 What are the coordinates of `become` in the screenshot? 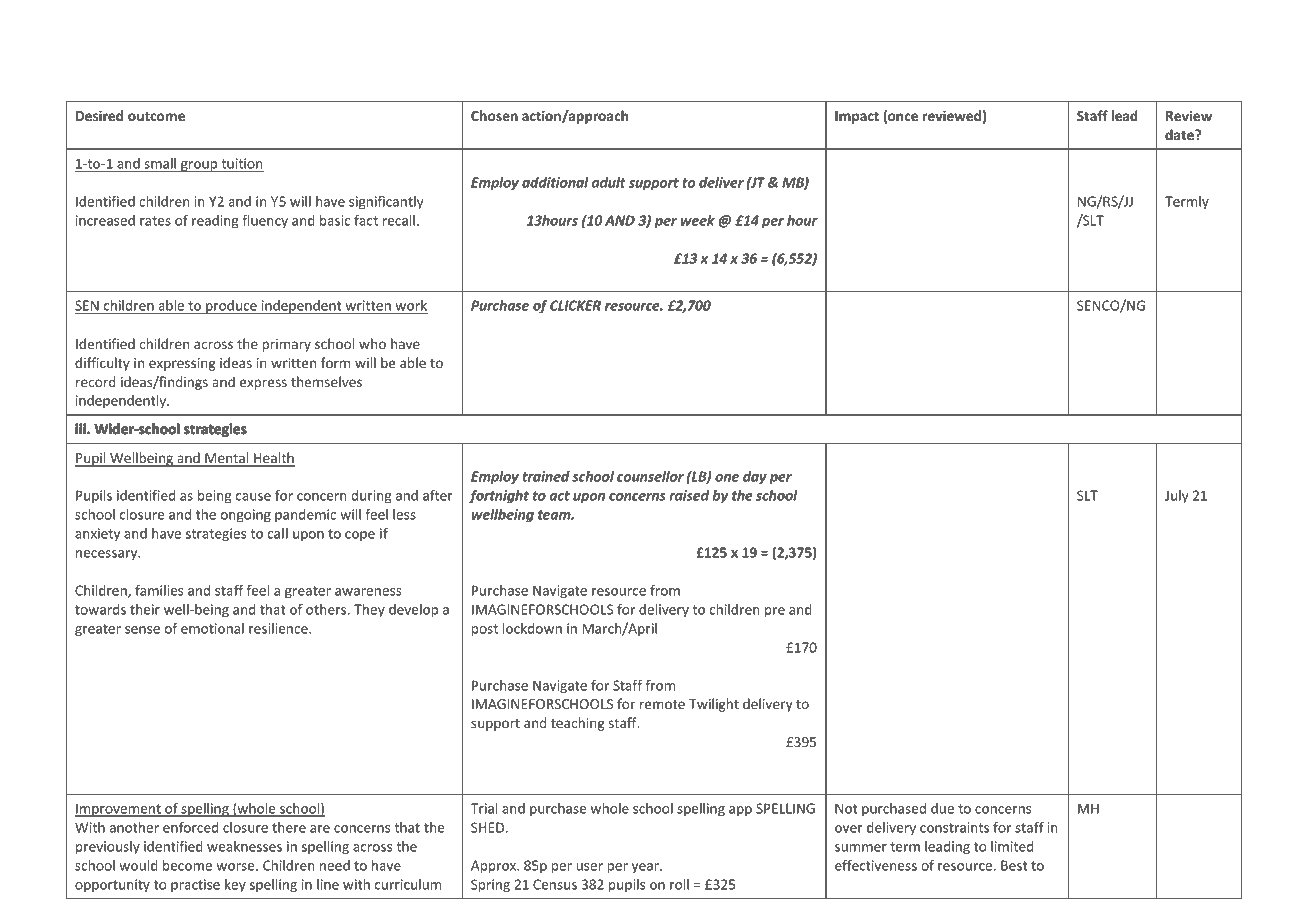 It's located at (187, 865).
